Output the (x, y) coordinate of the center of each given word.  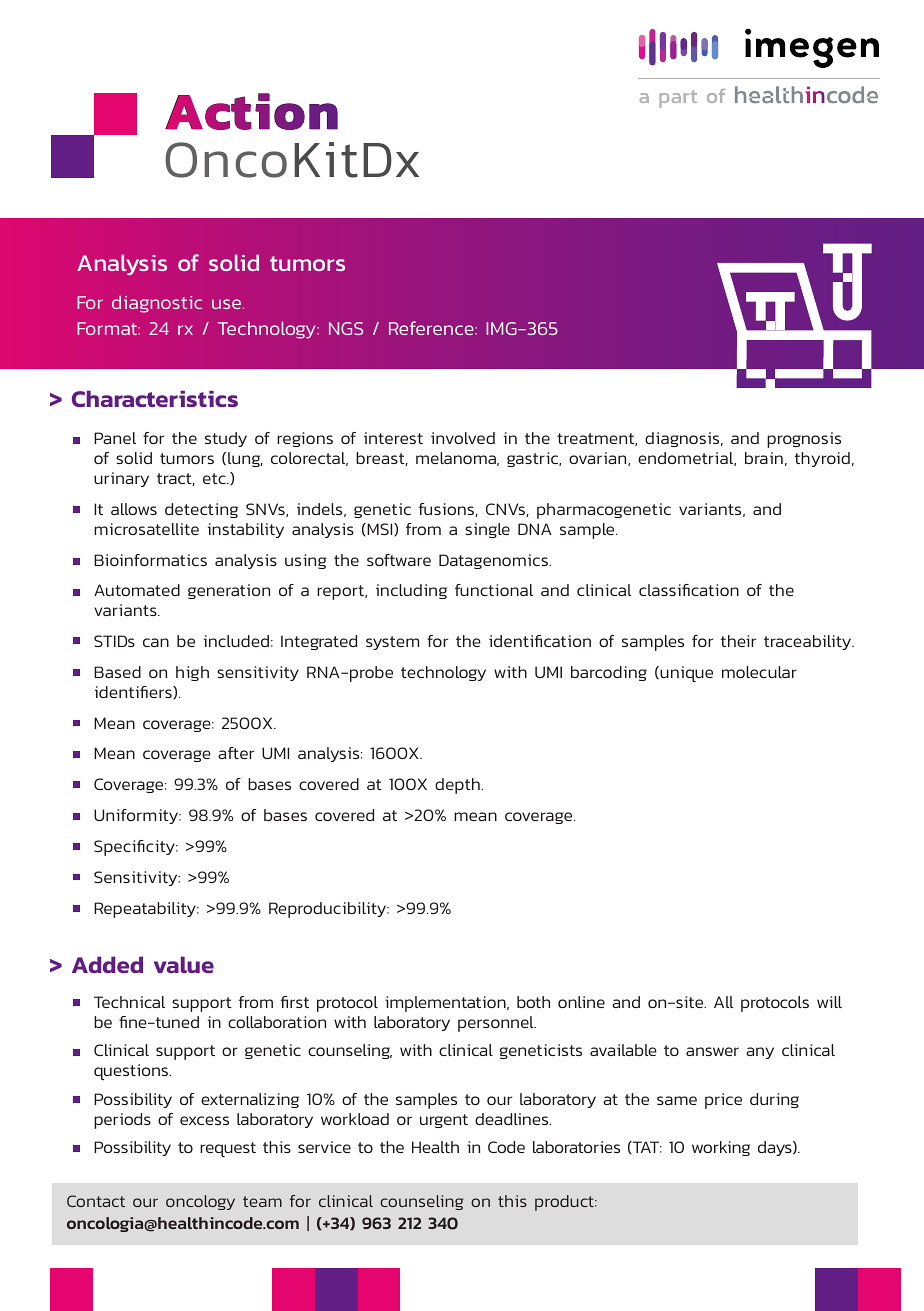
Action (251, 111)
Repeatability (146, 910)
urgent (444, 1121)
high (192, 673)
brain (764, 458)
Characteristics (155, 398)
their (738, 641)
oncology (200, 1202)
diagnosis (683, 439)
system (392, 643)
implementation (446, 1004)
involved (463, 438)
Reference (432, 328)
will (829, 1002)
